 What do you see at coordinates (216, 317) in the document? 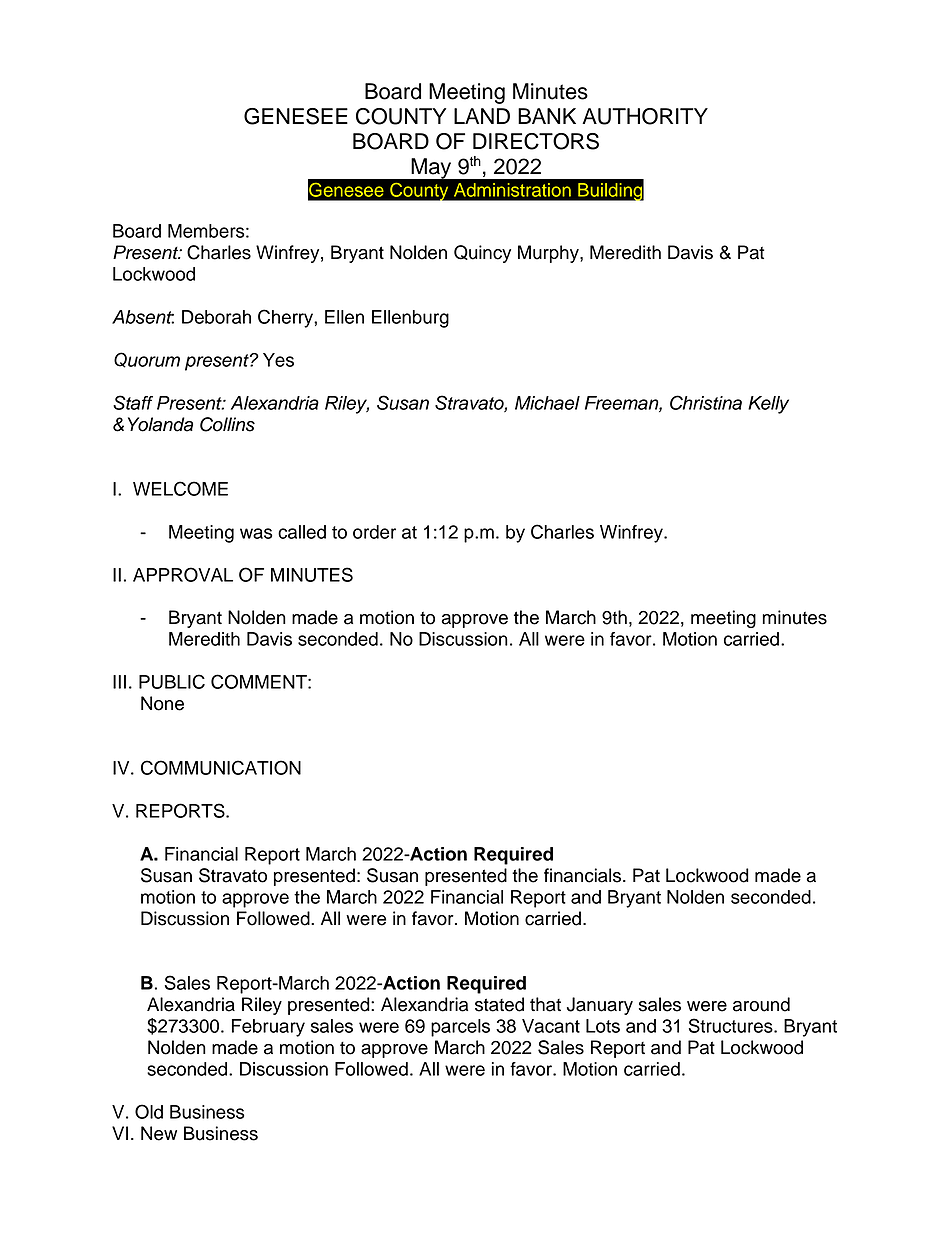
I see `Deborah` at bounding box center [216, 317].
